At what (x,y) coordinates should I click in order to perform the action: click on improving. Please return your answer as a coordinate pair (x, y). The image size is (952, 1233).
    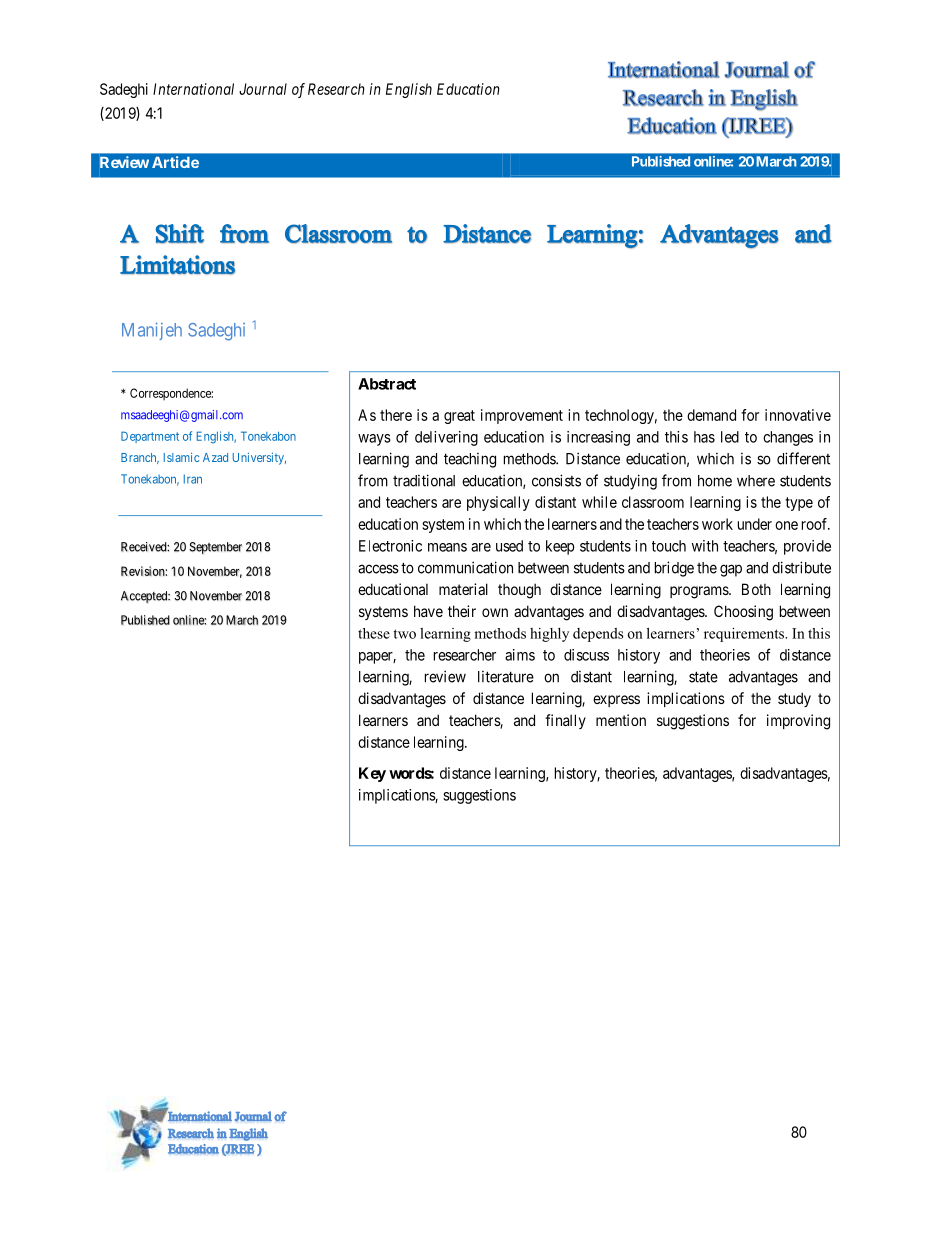
    Looking at the image, I should click on (798, 722).
